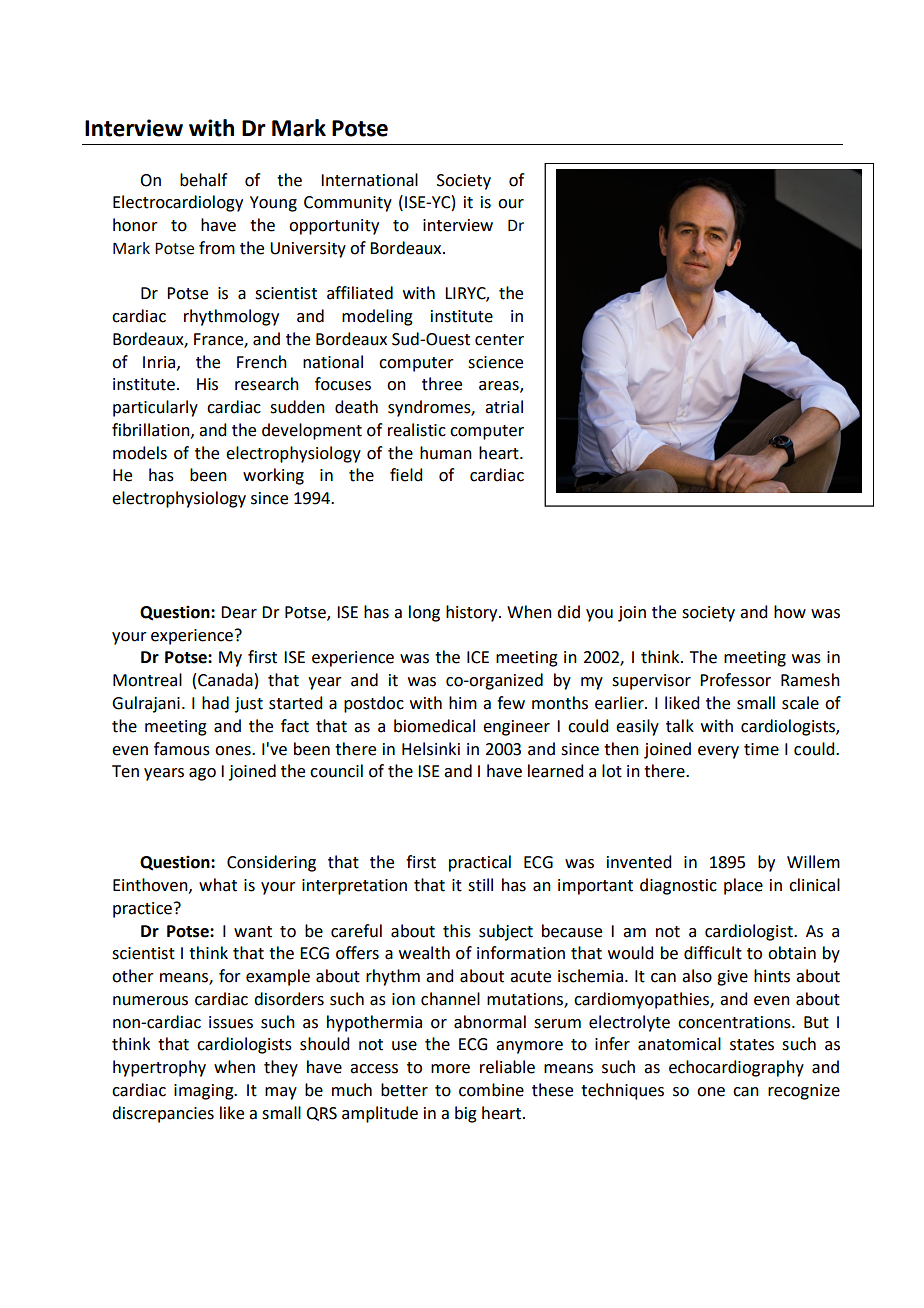  What do you see at coordinates (504, 407) in the screenshot?
I see `atrial` at bounding box center [504, 407].
